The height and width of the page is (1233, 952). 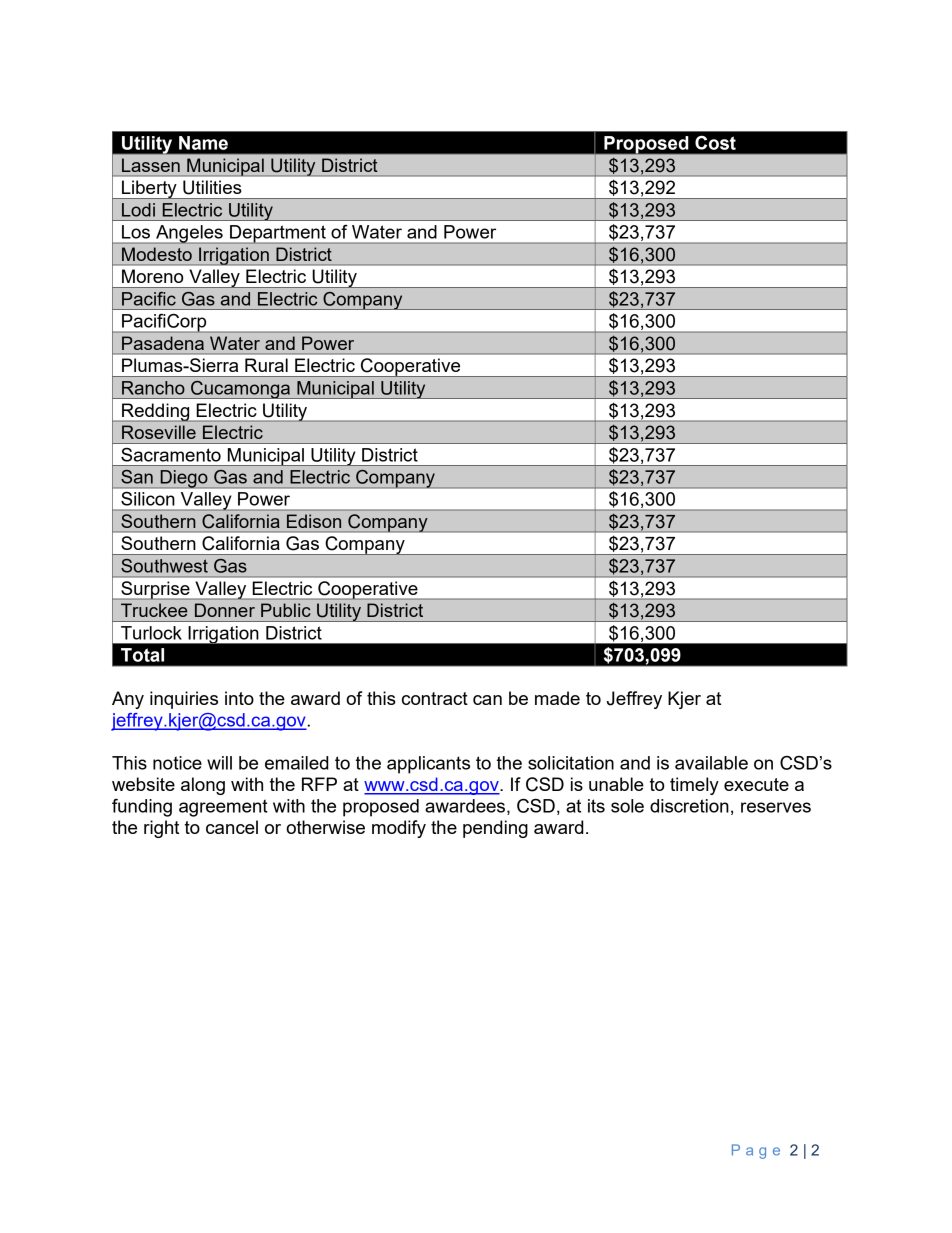 What do you see at coordinates (278, 234) in the page?
I see `Department` at bounding box center [278, 234].
